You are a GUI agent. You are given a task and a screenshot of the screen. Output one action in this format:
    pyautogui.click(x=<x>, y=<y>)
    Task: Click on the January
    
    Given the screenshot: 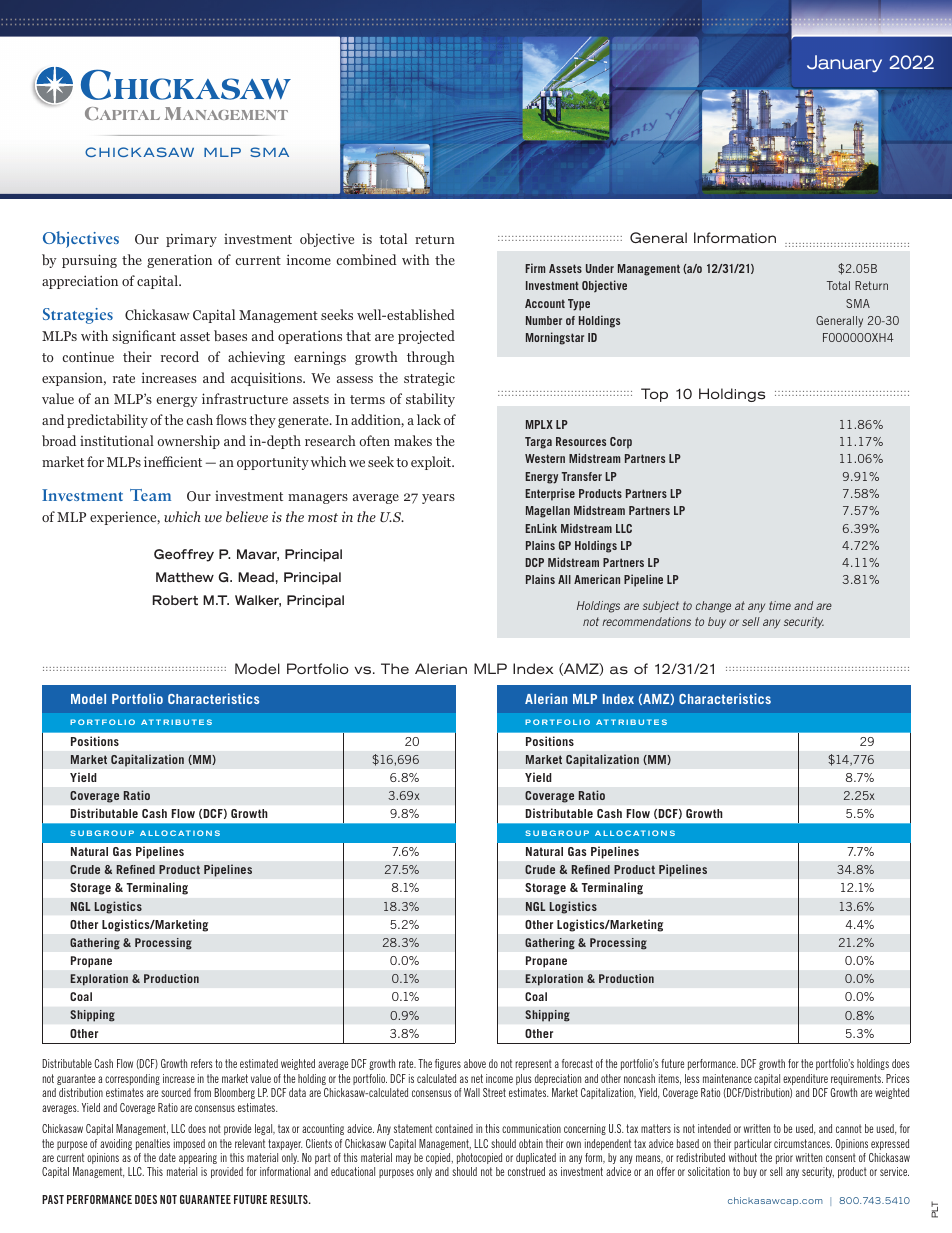 What is the action you would take?
    pyautogui.click(x=844, y=63)
